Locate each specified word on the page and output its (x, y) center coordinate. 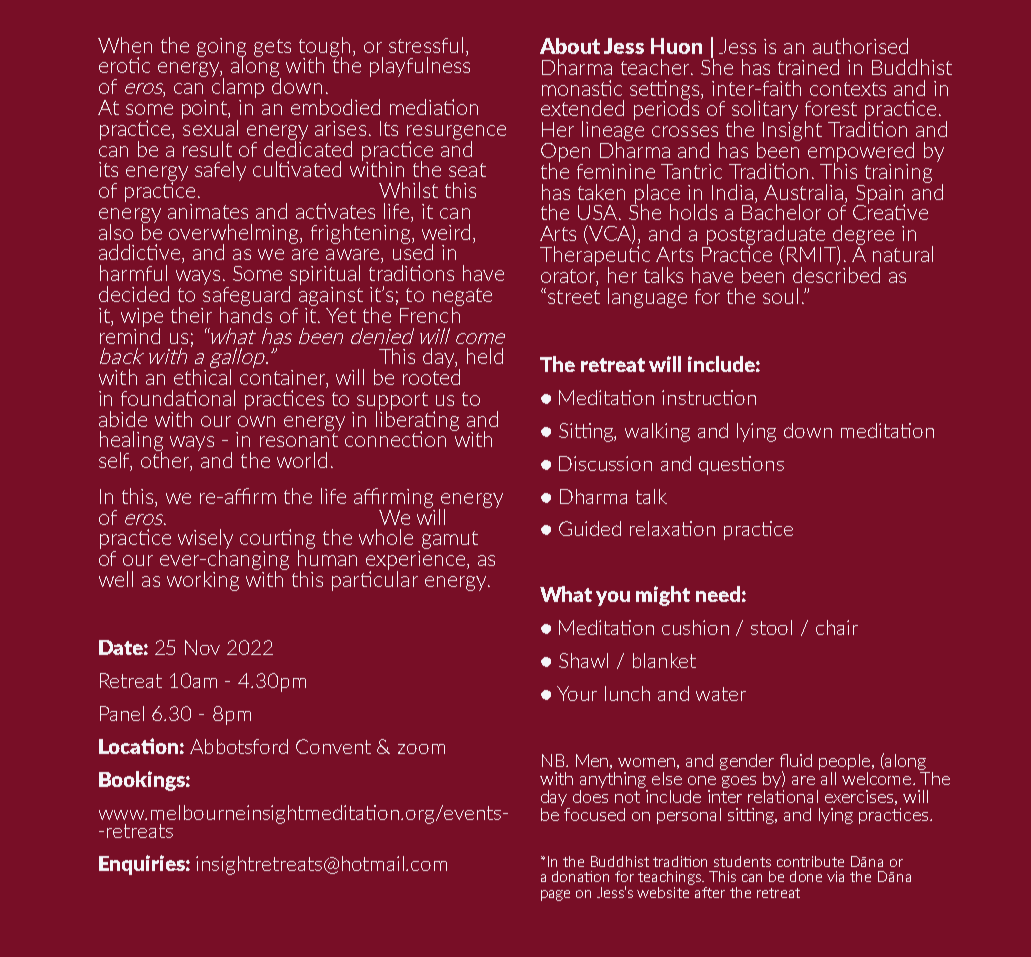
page (555, 895)
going (221, 48)
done (806, 876)
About (570, 46)
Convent (333, 746)
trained (808, 67)
